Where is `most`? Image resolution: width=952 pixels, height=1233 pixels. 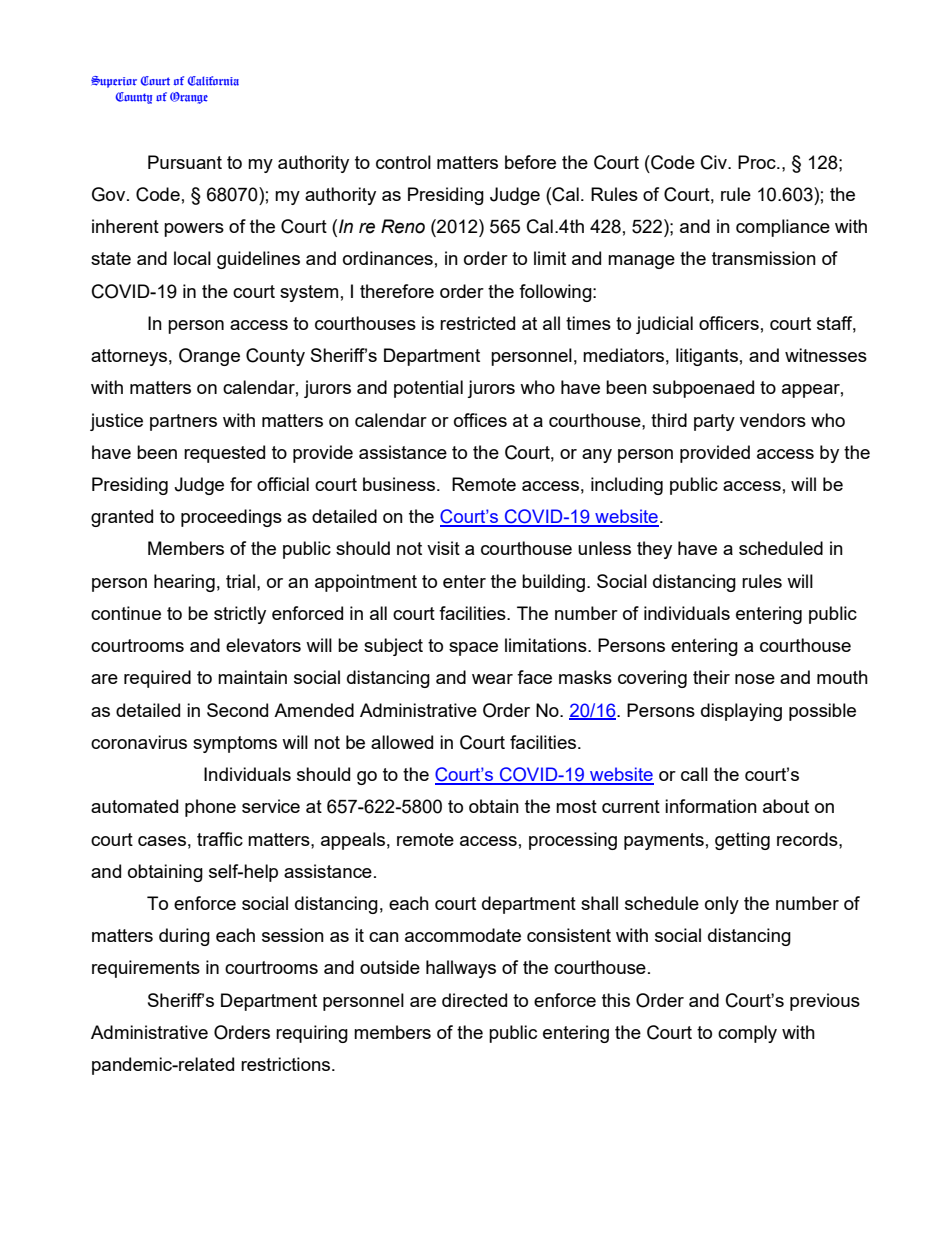 most is located at coordinates (576, 806).
